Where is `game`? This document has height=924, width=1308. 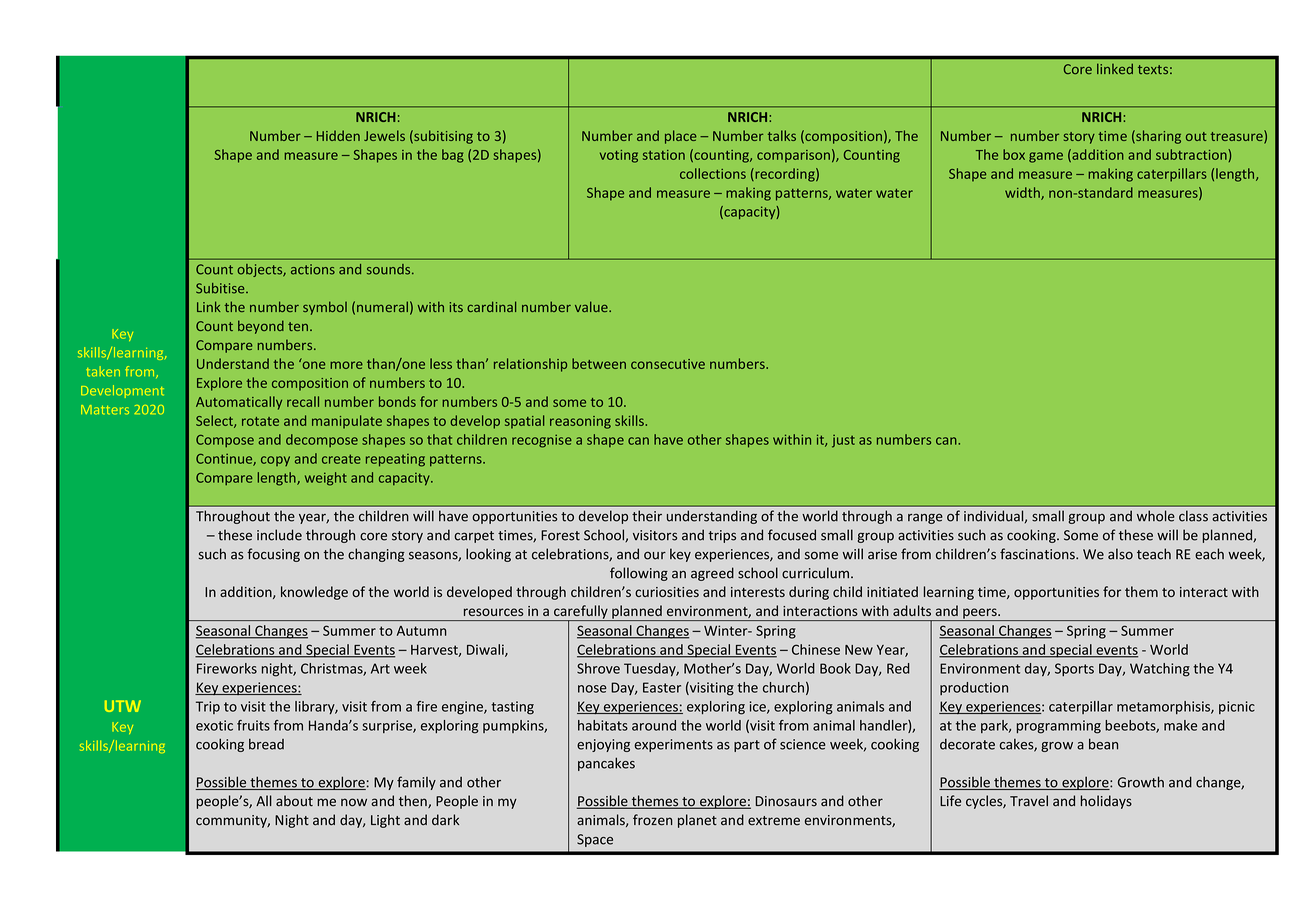
game is located at coordinates (1046, 157).
